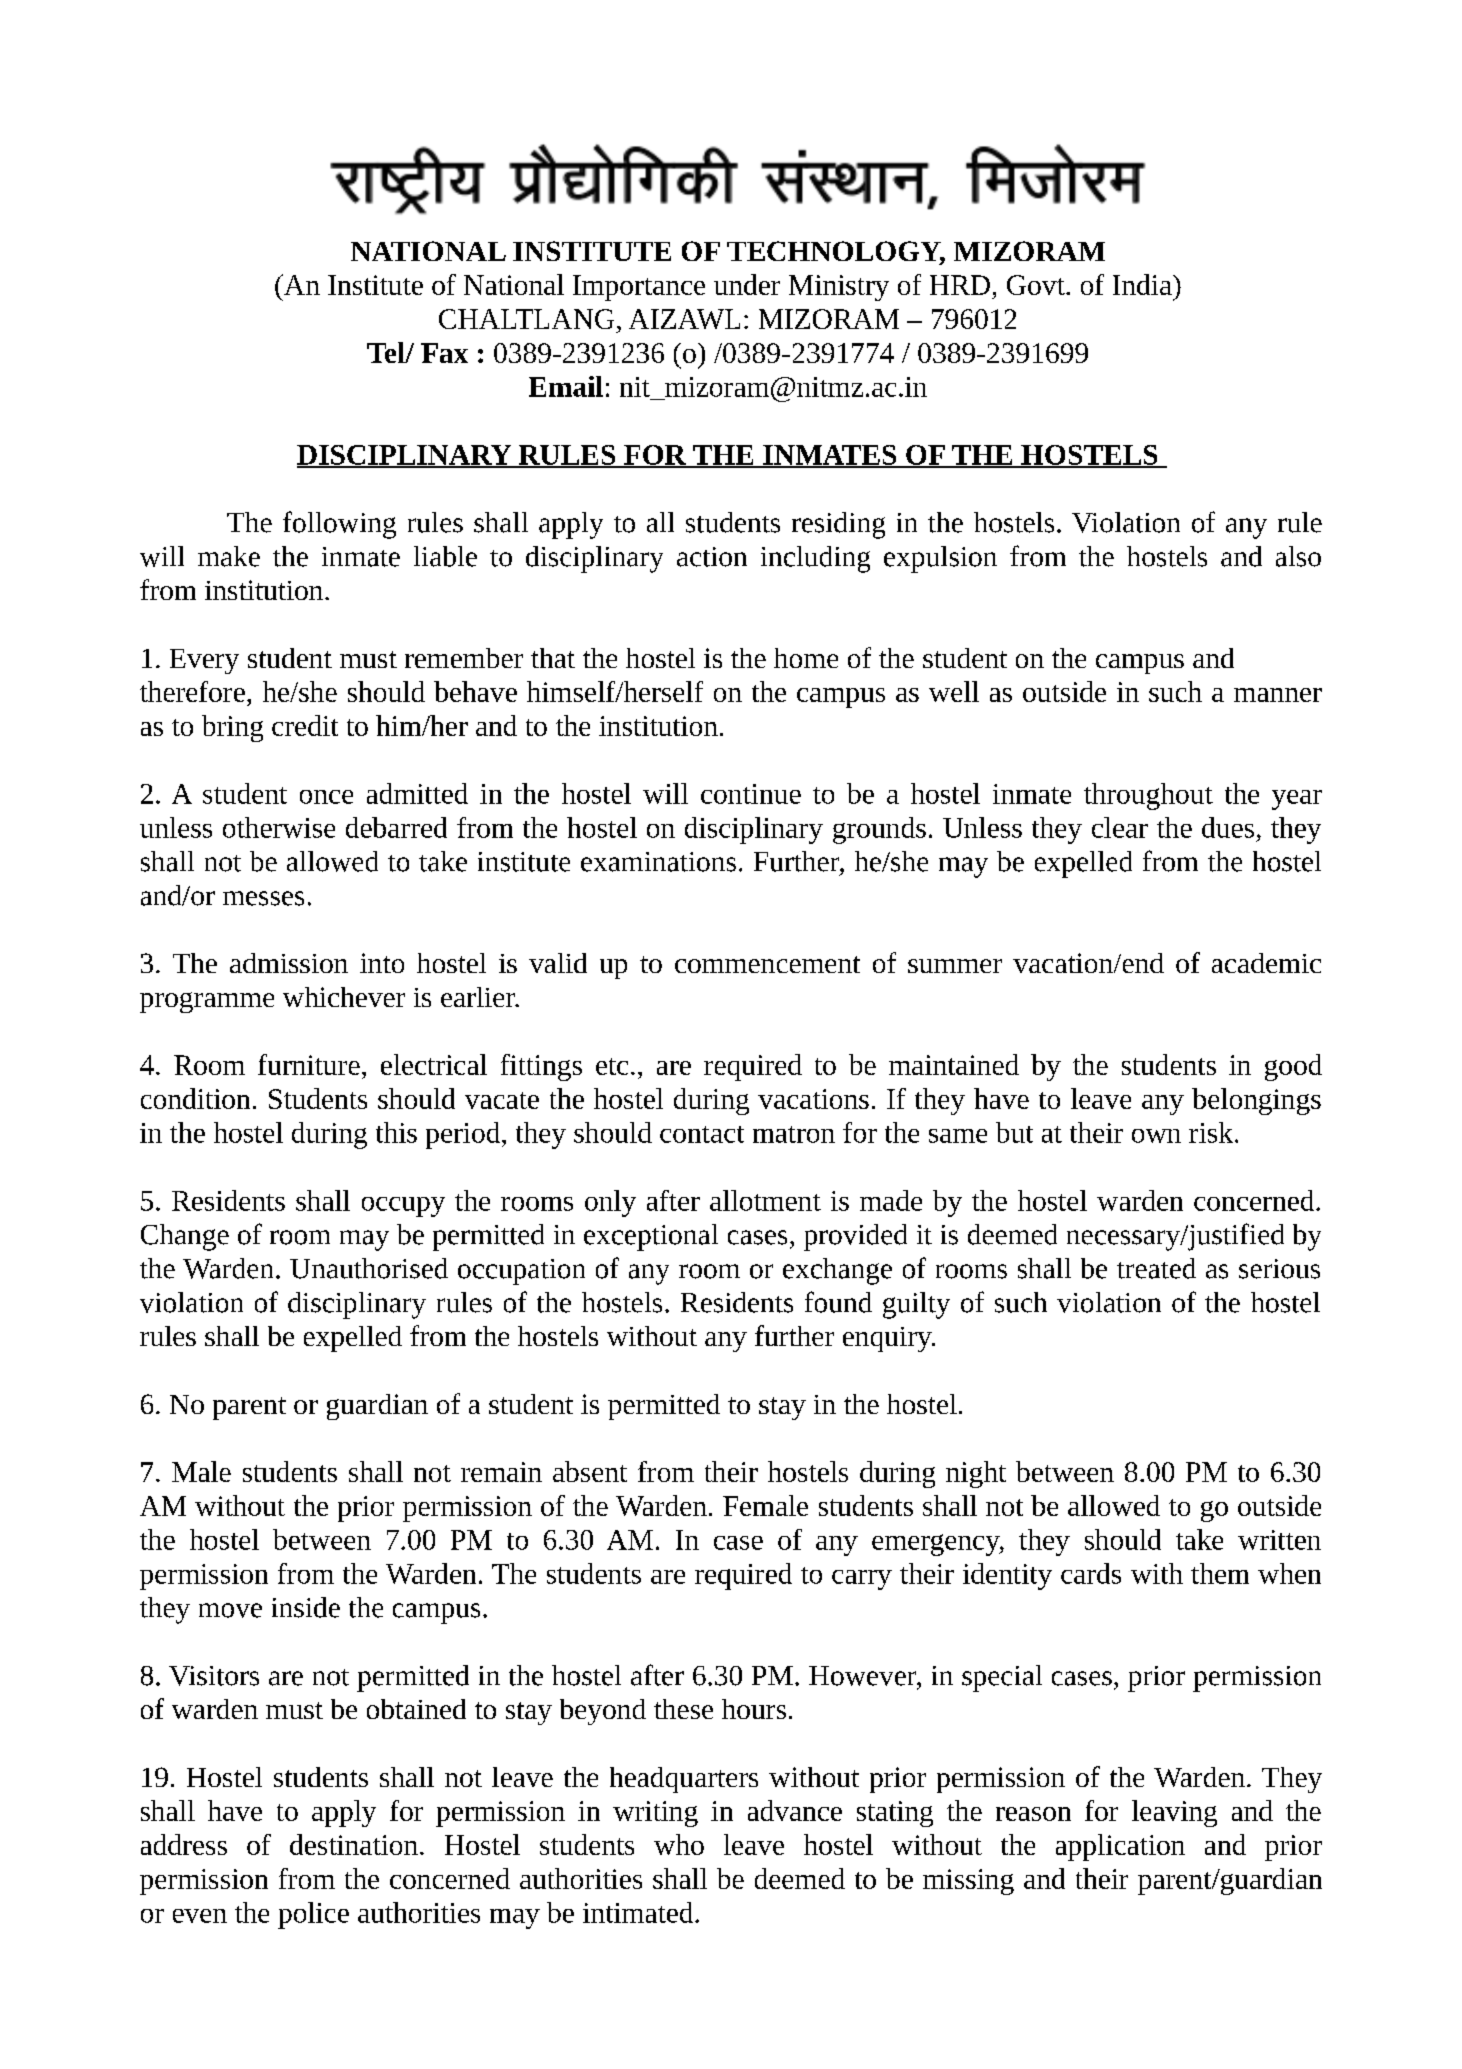  What do you see at coordinates (806, 658) in the screenshot?
I see `home` at bounding box center [806, 658].
